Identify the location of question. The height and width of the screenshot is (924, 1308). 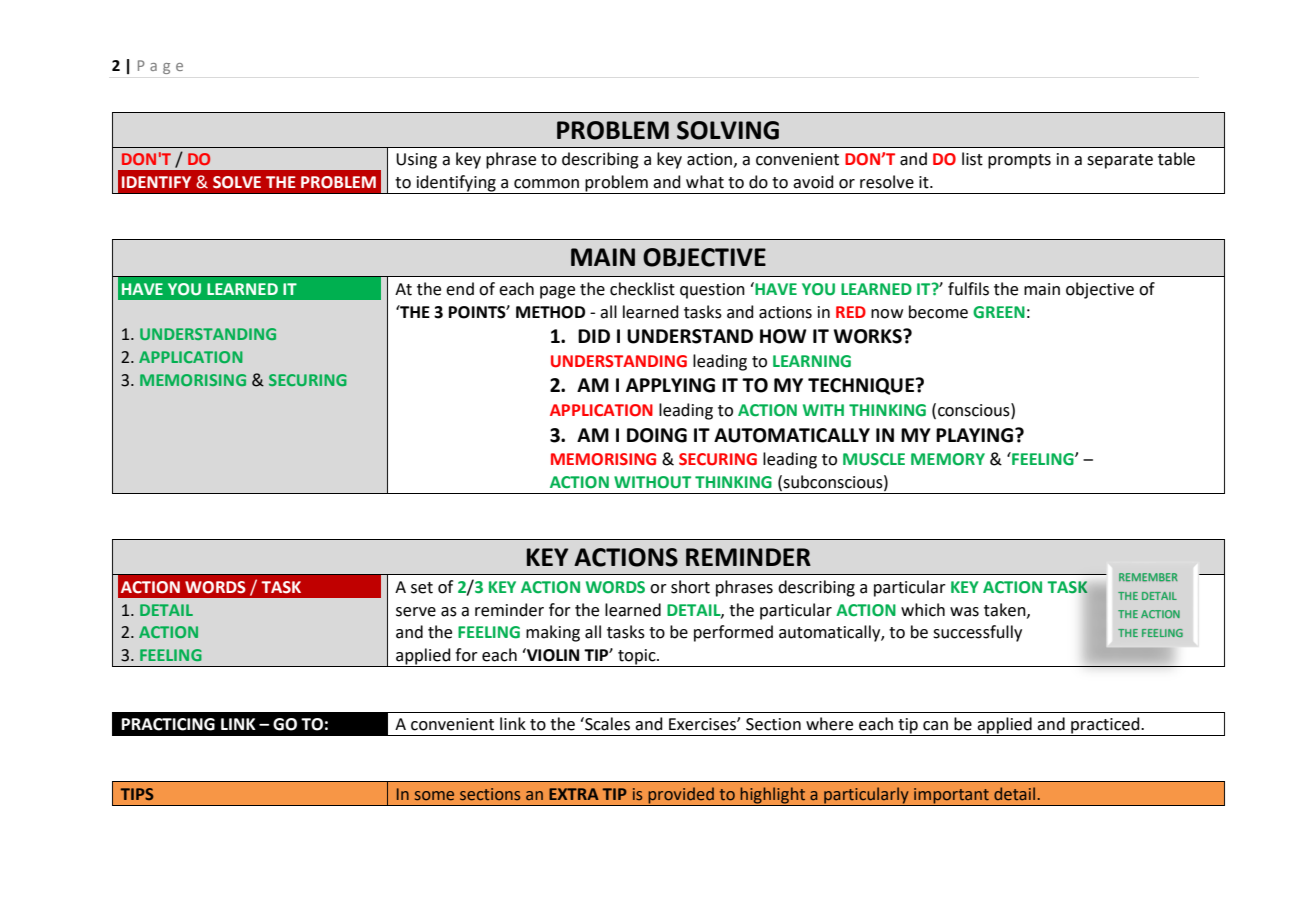
(712, 291).
